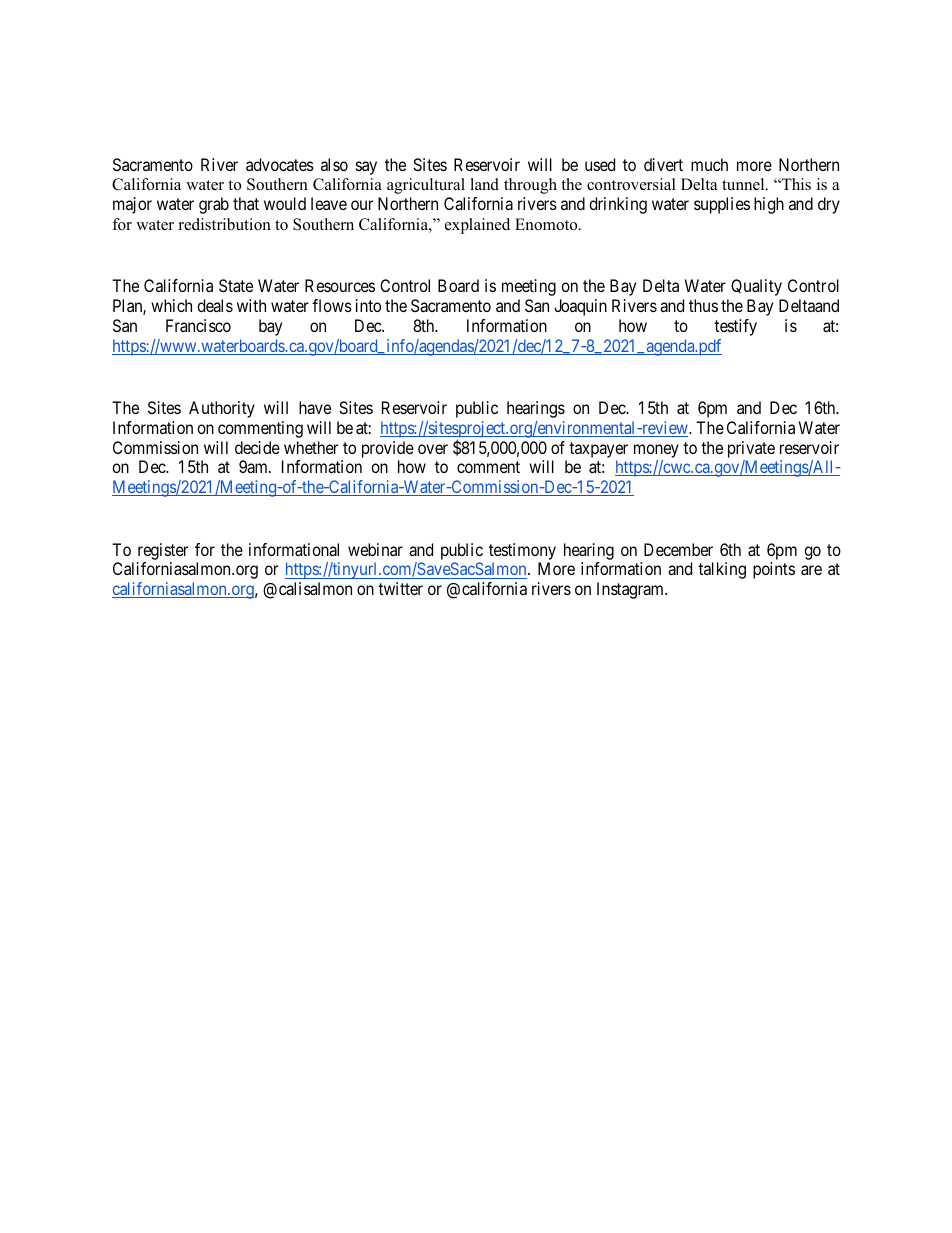 Image resolution: width=952 pixels, height=1233 pixels. Describe the element at coordinates (656, 451) in the page. I see `money` at that location.
